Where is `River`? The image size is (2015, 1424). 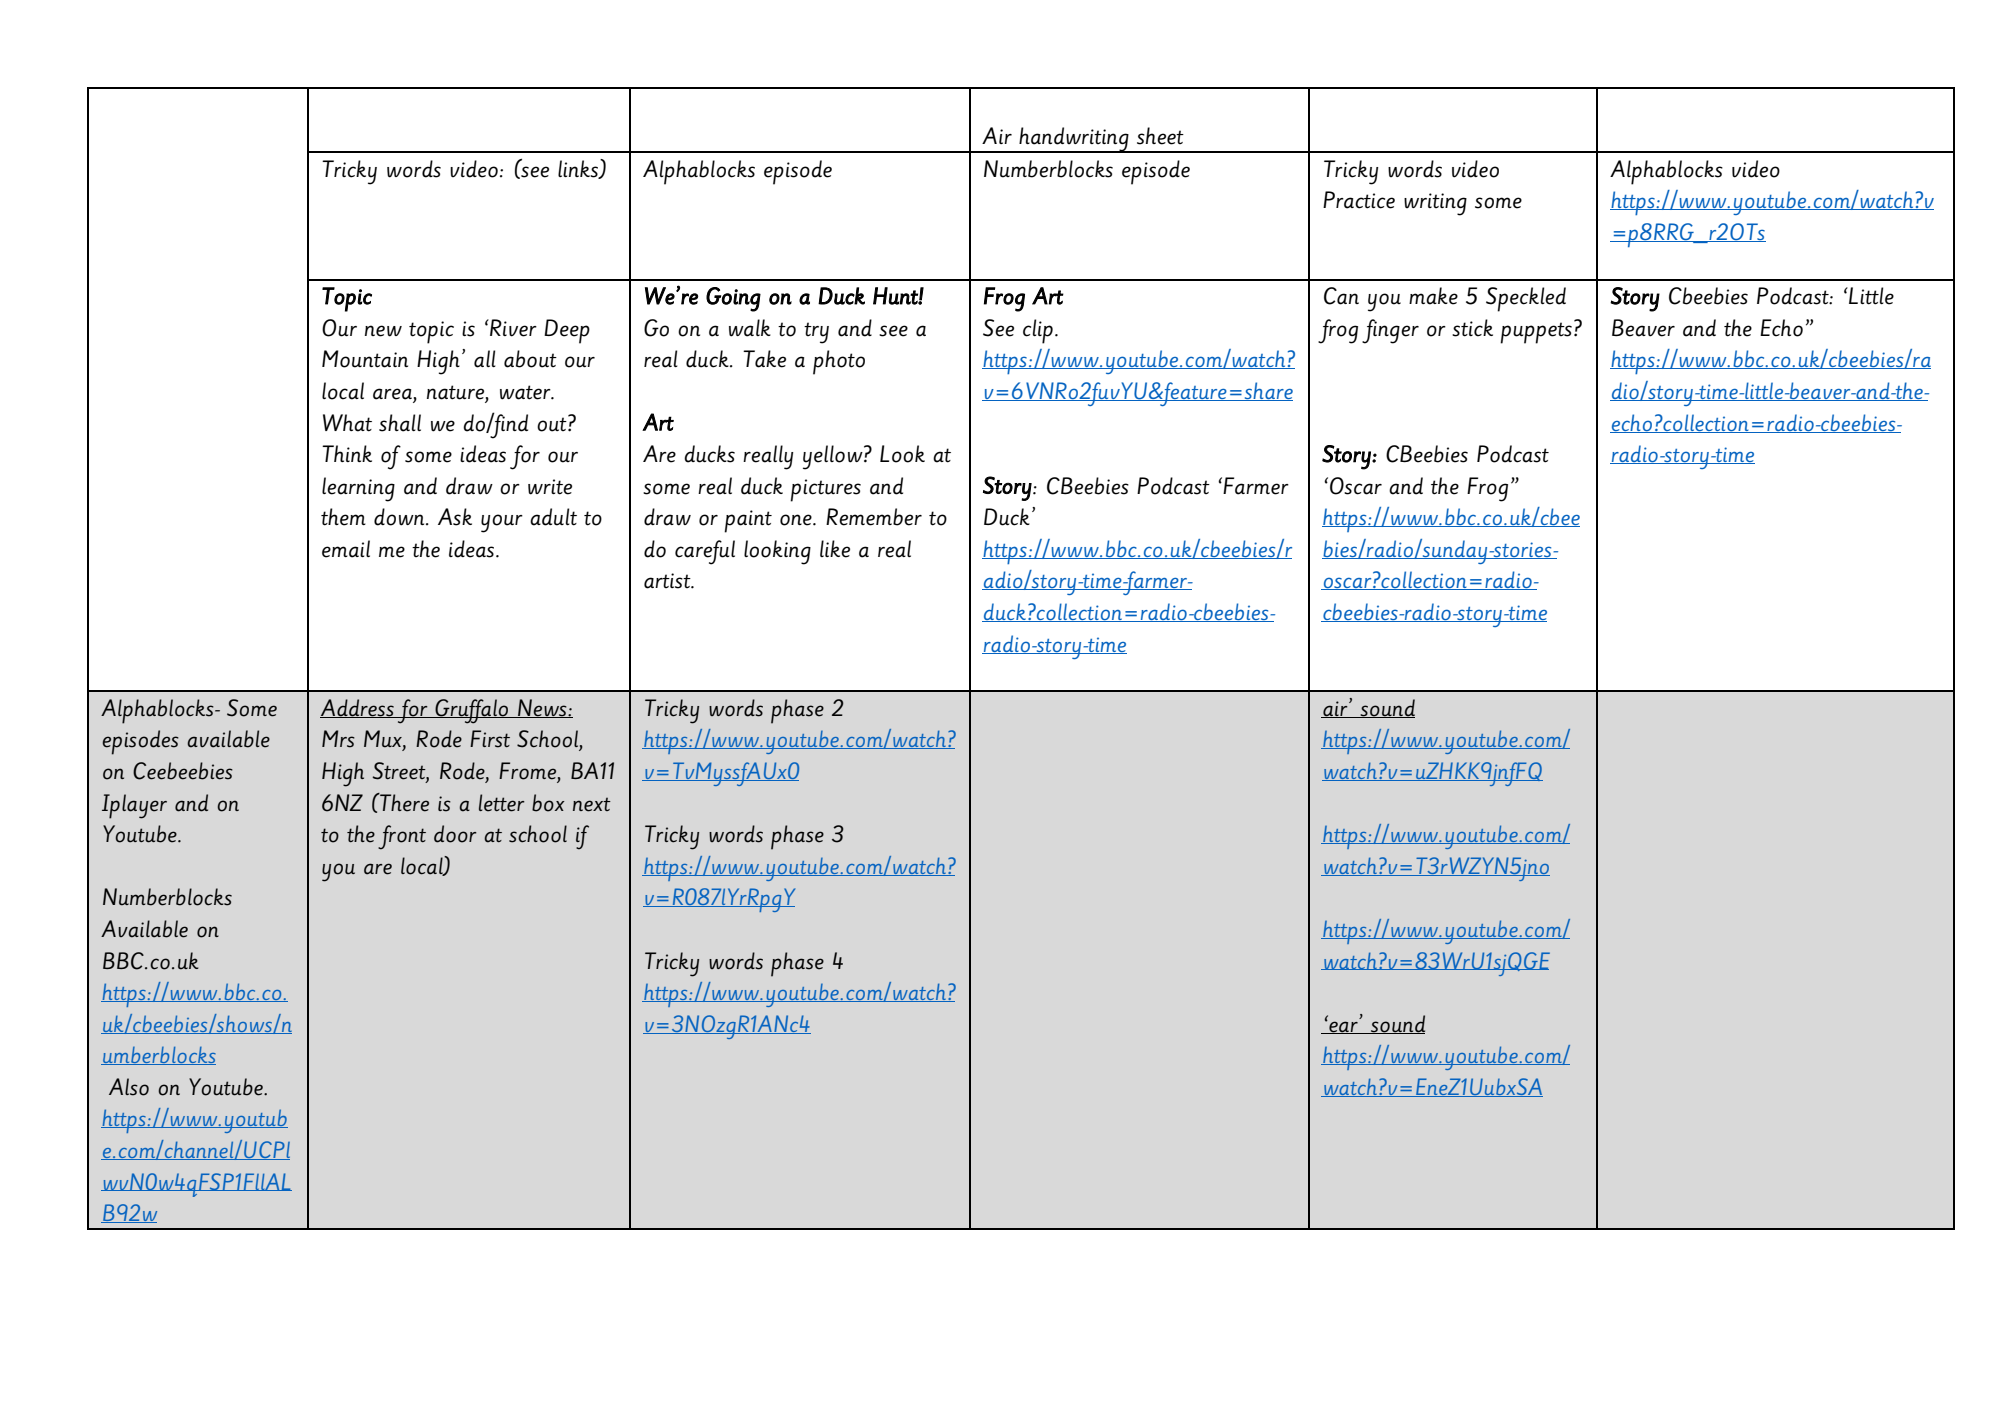
River is located at coordinates (512, 328).
